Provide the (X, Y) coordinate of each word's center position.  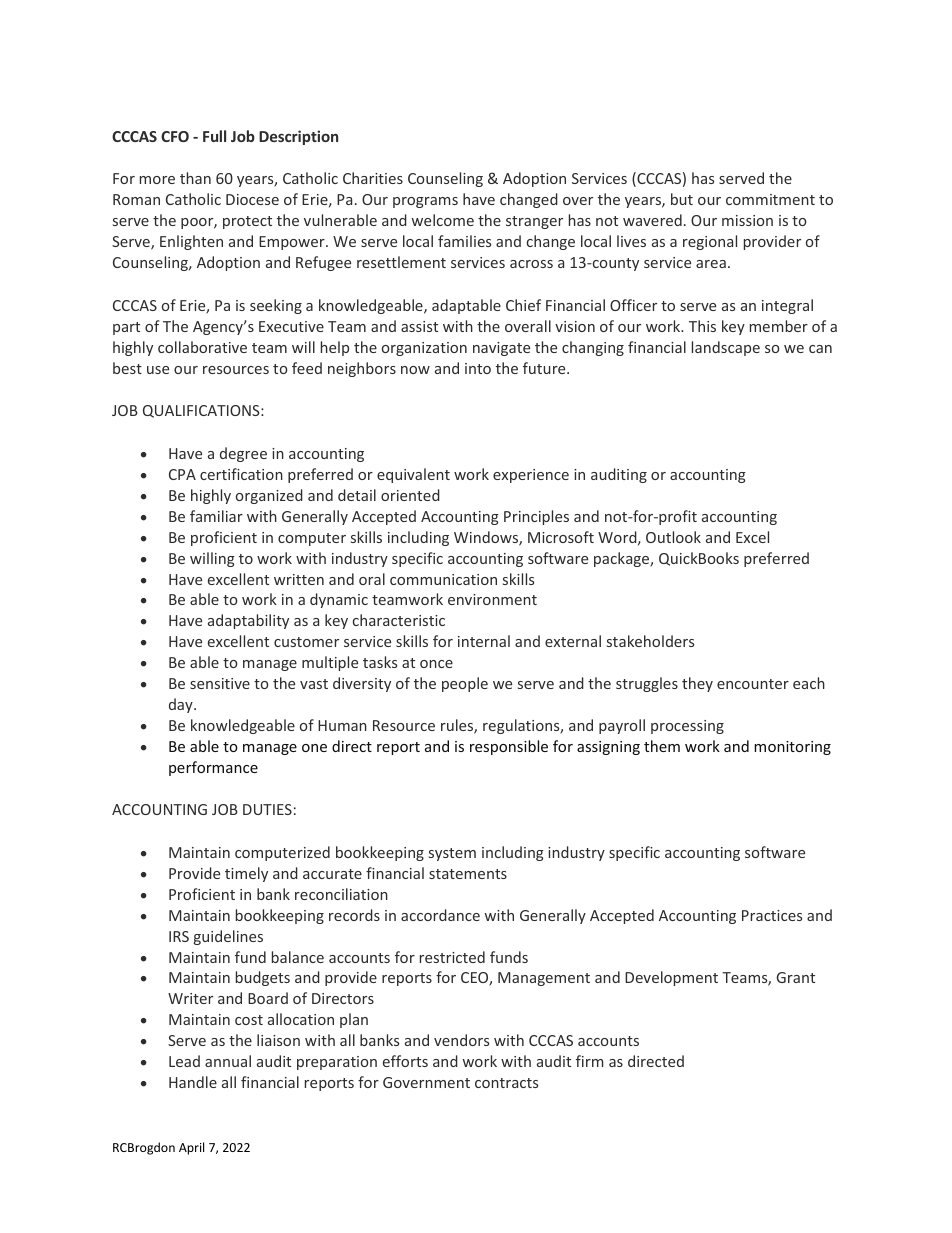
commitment (770, 199)
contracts (506, 1083)
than (195, 178)
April (191, 1148)
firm (590, 1061)
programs (425, 202)
